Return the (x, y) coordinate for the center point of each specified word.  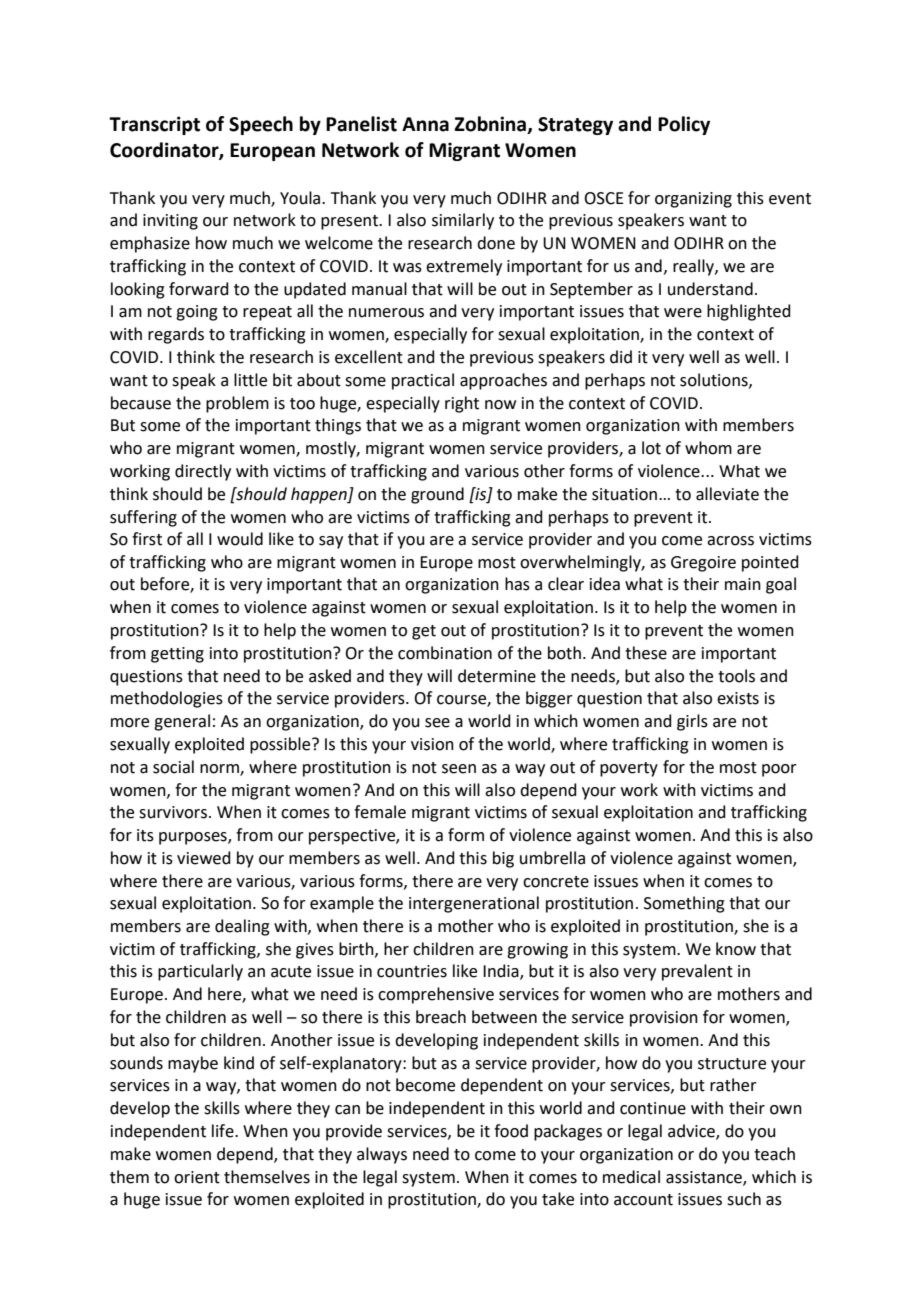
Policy (684, 125)
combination (445, 653)
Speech (261, 125)
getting (177, 655)
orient (197, 1177)
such (744, 1199)
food (511, 1131)
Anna (425, 124)
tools (736, 676)
